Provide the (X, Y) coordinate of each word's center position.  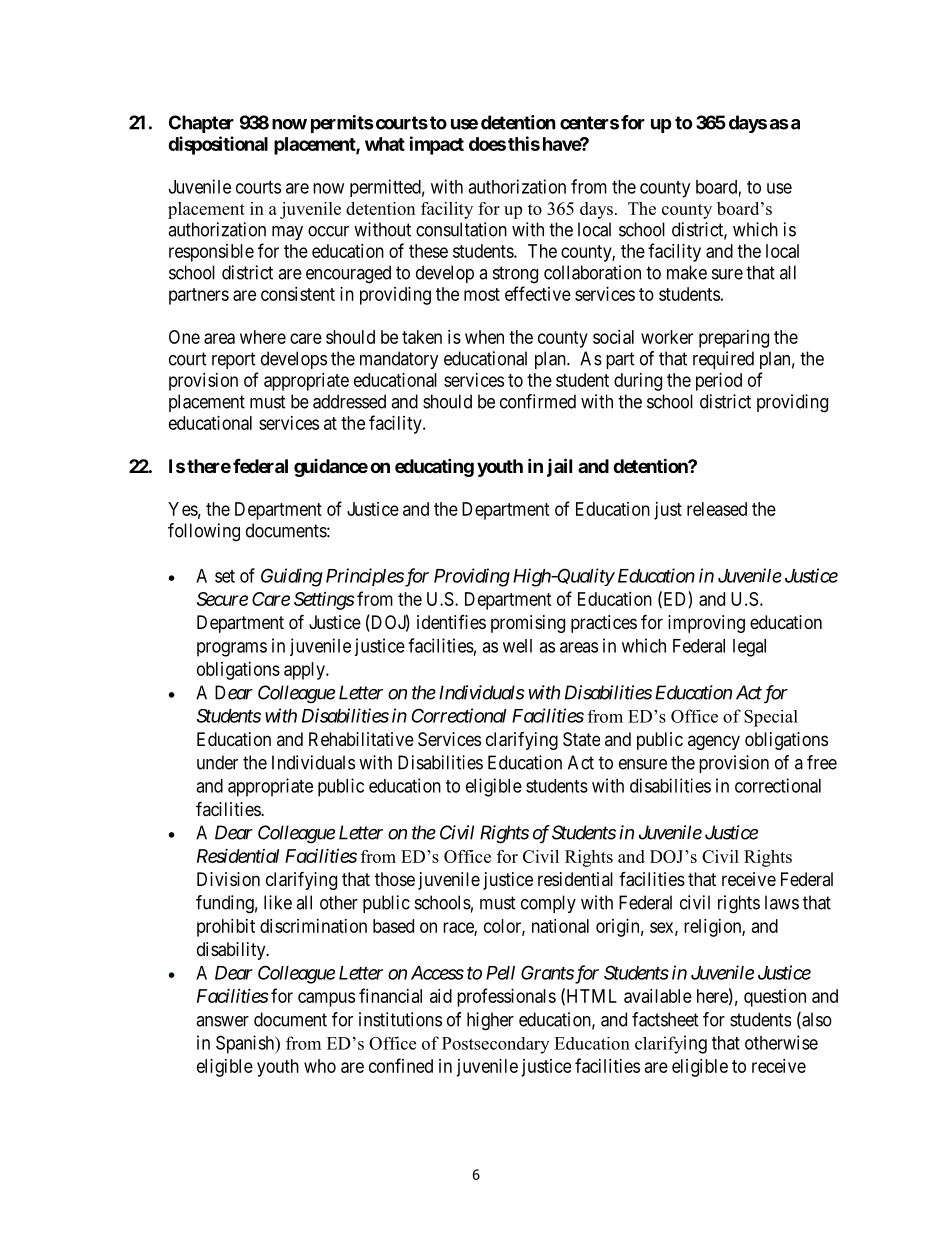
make (687, 272)
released (717, 509)
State (581, 739)
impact (437, 145)
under (217, 762)
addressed (349, 401)
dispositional (218, 145)
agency (714, 742)
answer (222, 1021)
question (775, 998)
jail (559, 467)
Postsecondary (495, 1045)
